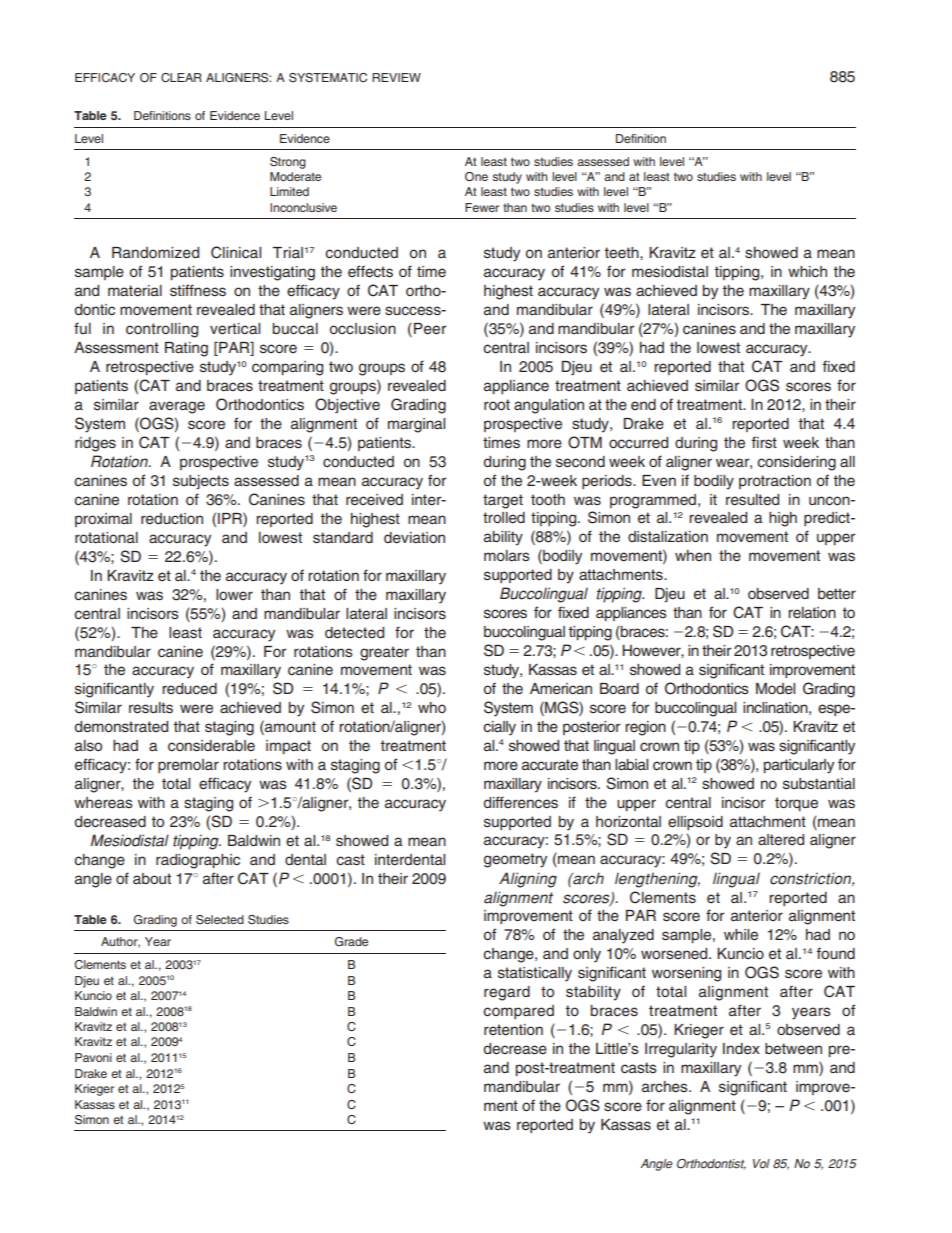 This page has height=1233, width=952. I want to click on lower, so click(234, 594).
